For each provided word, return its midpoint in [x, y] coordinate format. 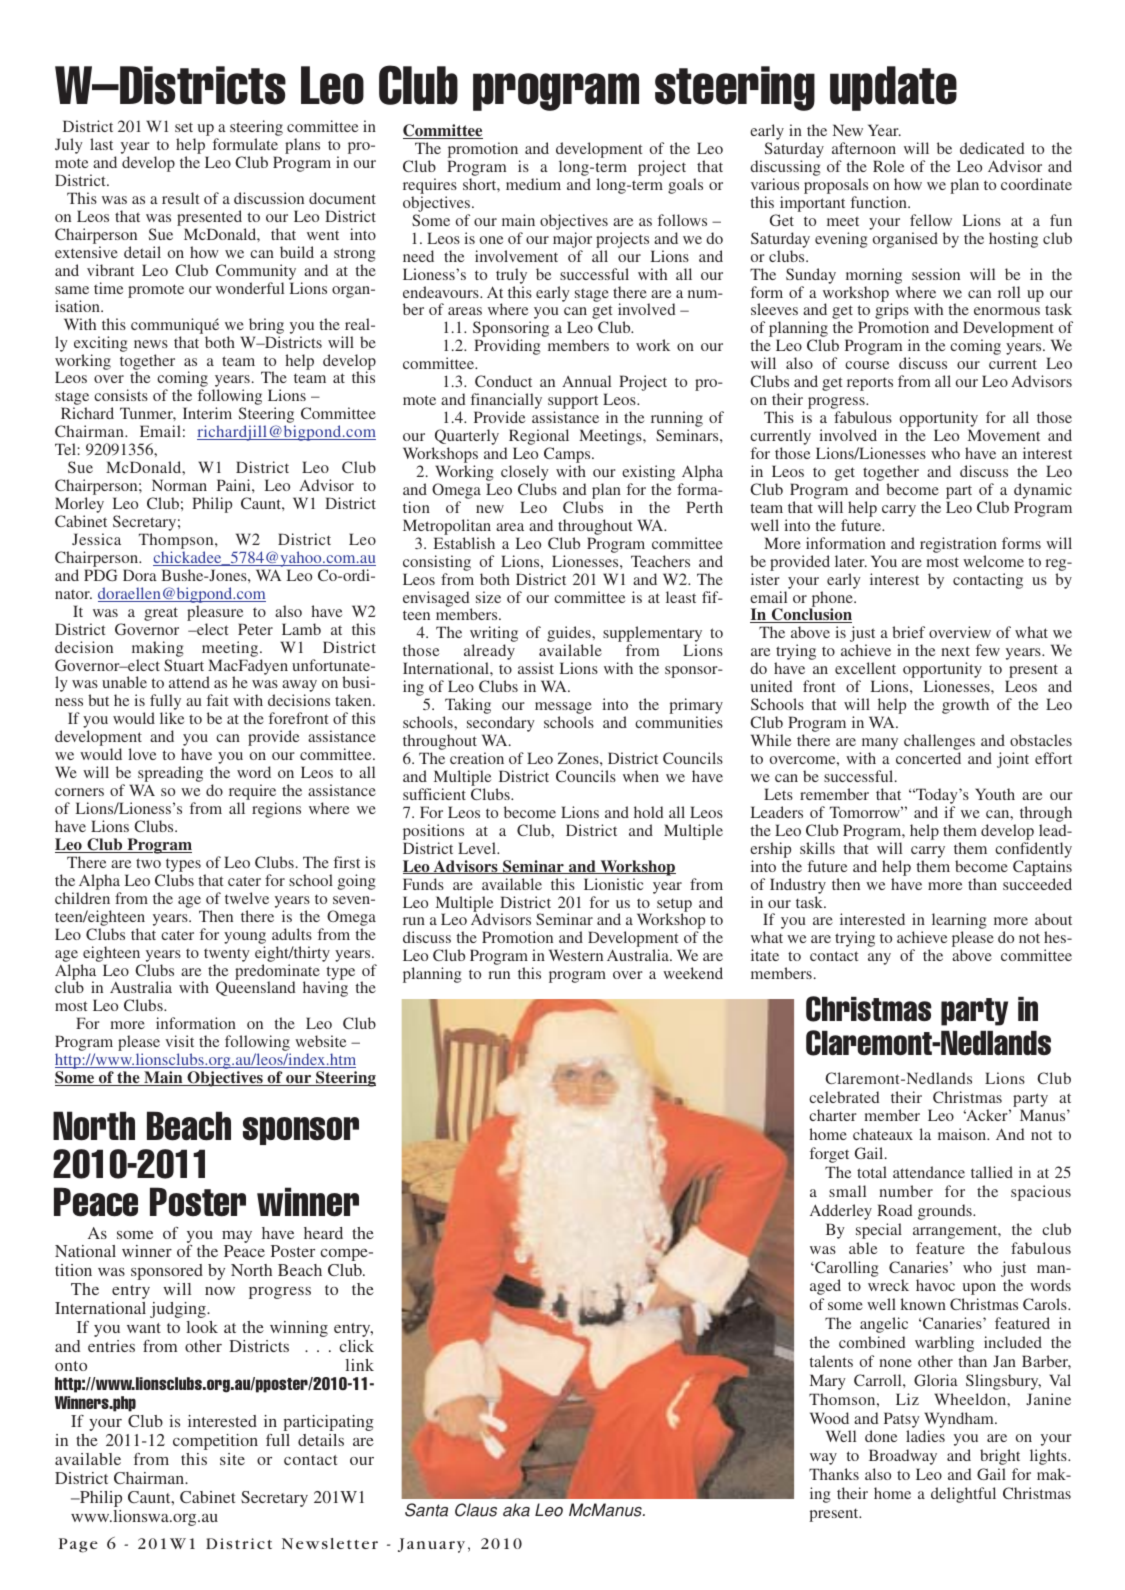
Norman [179, 485]
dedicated [992, 148]
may [237, 1237]
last [101, 144]
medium [533, 184]
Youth [995, 794]
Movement [1004, 435]
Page [78, 1545]
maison [963, 1134]
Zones [579, 758]
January [431, 1545]
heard [323, 1233]
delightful [963, 1495]
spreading [169, 775]
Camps [568, 456]
